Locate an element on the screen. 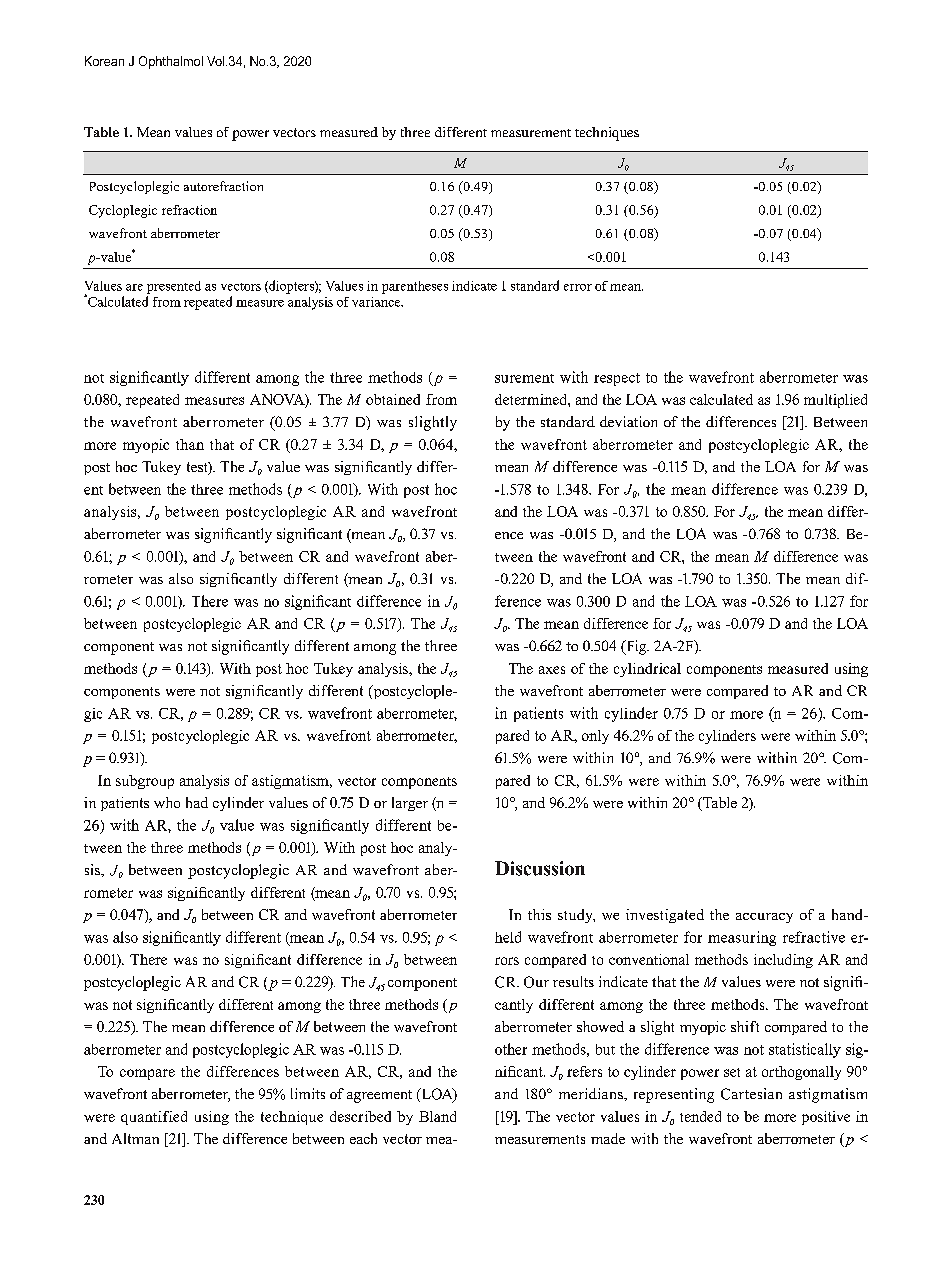 The width and height of the screenshot is (952, 1270). than is located at coordinates (190, 444).
